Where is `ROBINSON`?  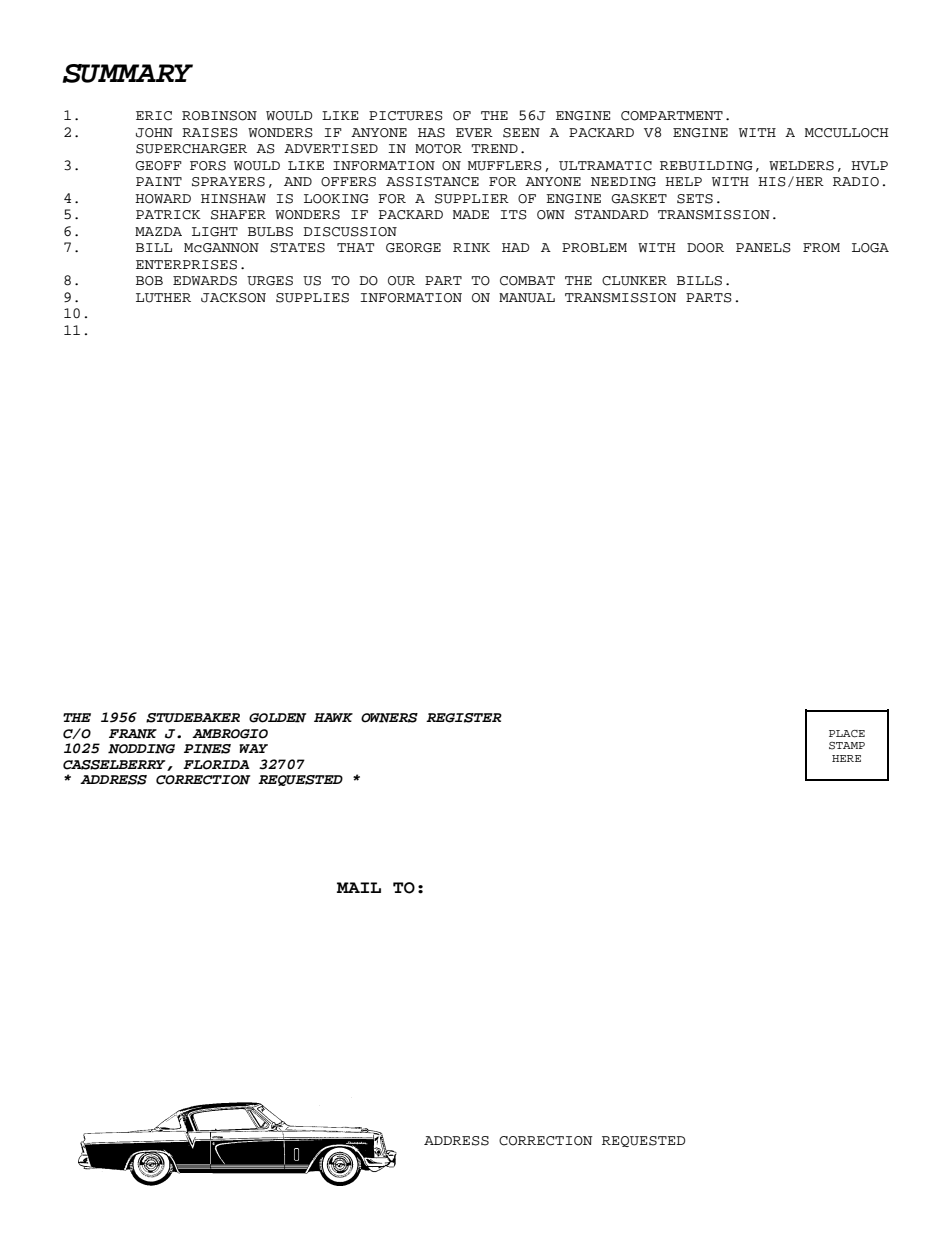 ROBINSON is located at coordinates (219, 116).
